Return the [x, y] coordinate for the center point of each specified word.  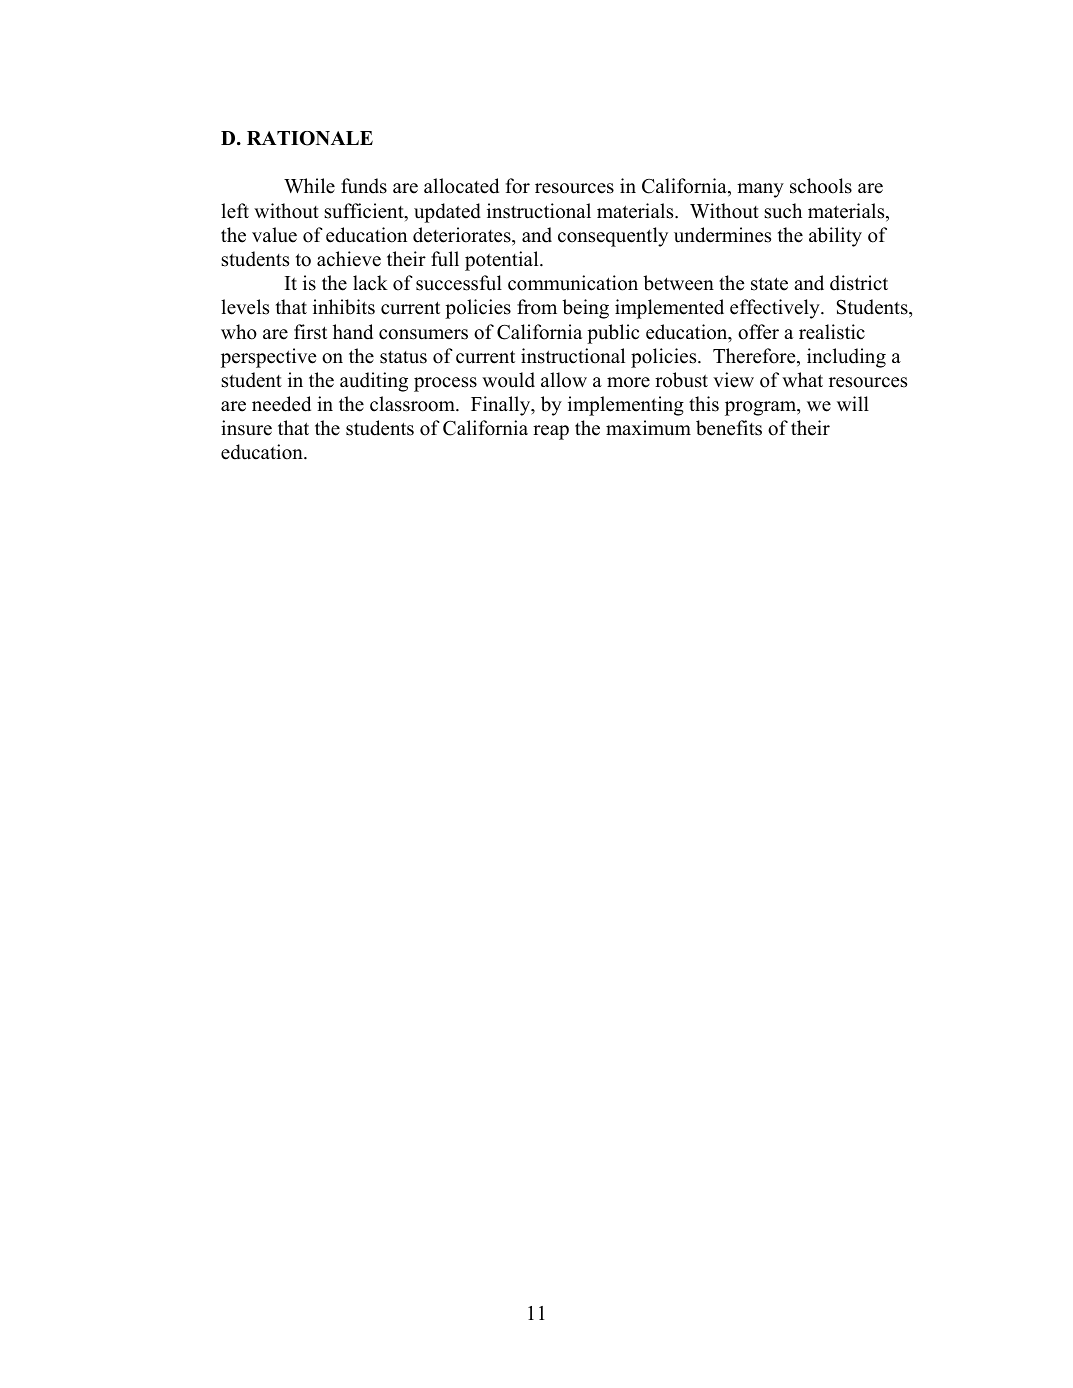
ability [835, 237]
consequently [613, 237]
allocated [461, 186]
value [274, 235]
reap [551, 432]
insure [246, 428]
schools [821, 186]
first [310, 332]
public [613, 334]
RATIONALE [310, 138]
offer [758, 332]
